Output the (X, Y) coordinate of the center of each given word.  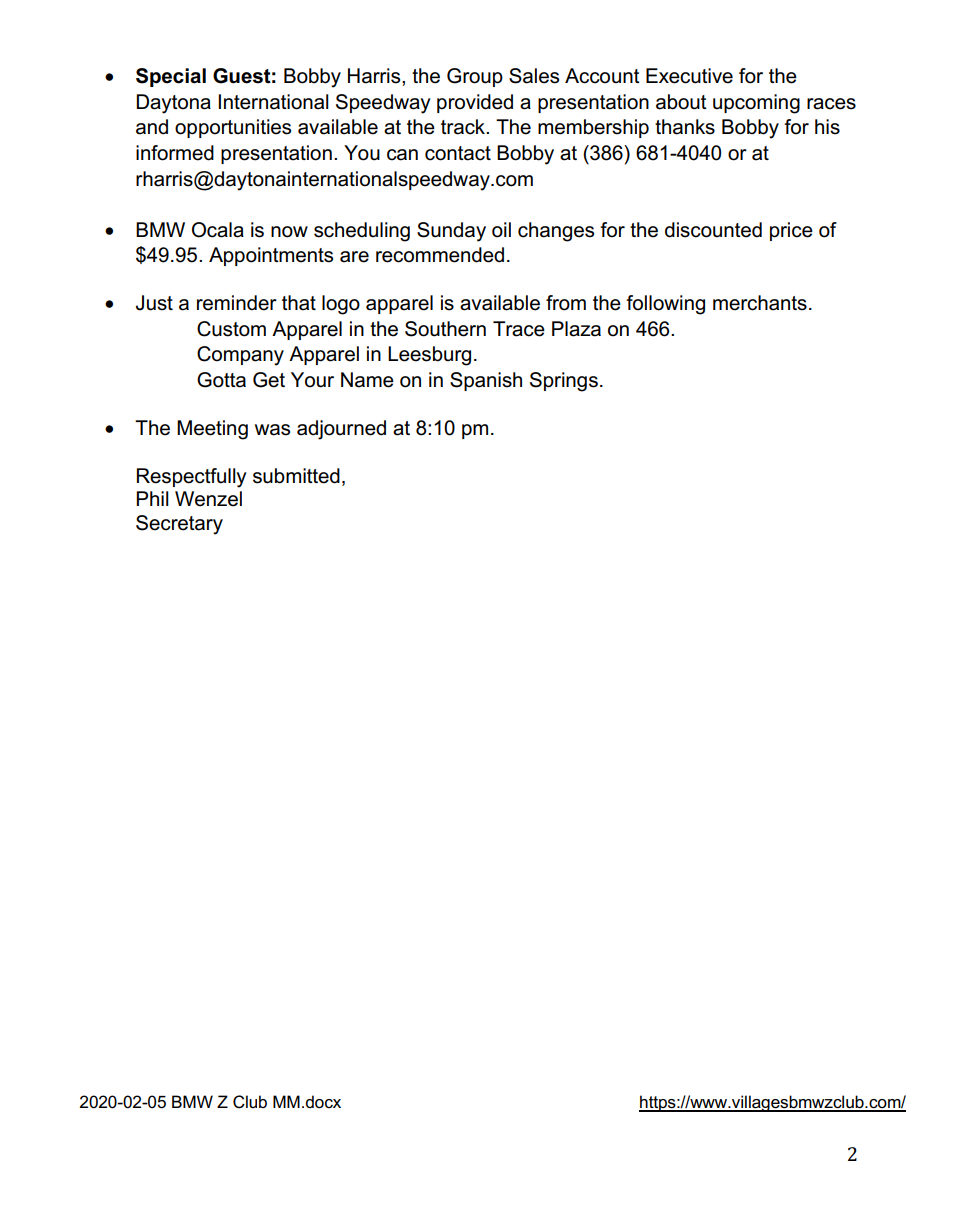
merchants (760, 303)
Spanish (486, 381)
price (791, 231)
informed (175, 153)
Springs (564, 382)
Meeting (212, 430)
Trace (519, 329)
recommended (440, 255)
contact (458, 153)
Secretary (179, 525)
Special (171, 77)
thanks (685, 127)
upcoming (756, 104)
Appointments (271, 256)
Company (240, 356)
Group (475, 77)
